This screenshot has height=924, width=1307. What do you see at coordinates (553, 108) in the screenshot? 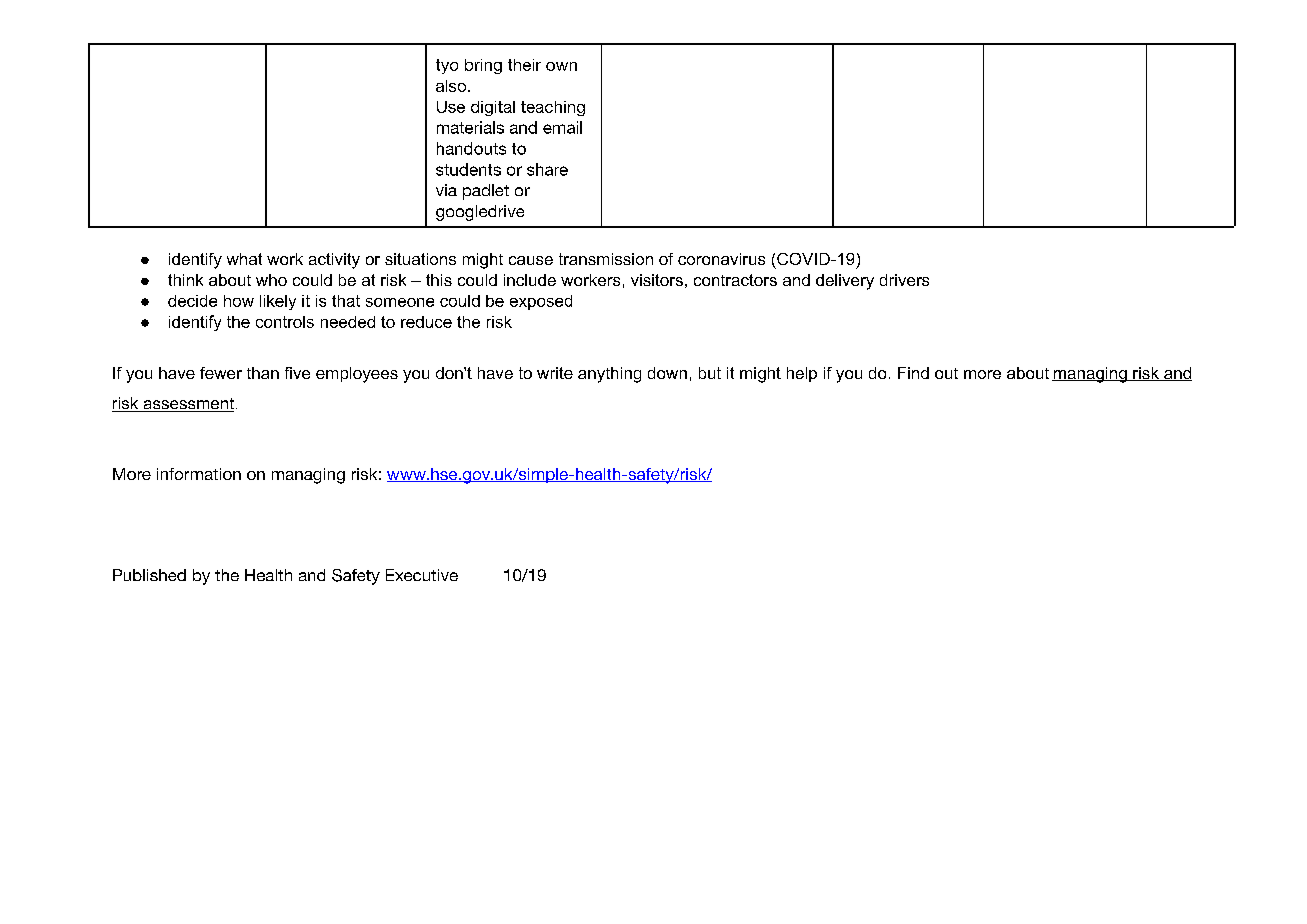
I see `teaching` at bounding box center [553, 108].
